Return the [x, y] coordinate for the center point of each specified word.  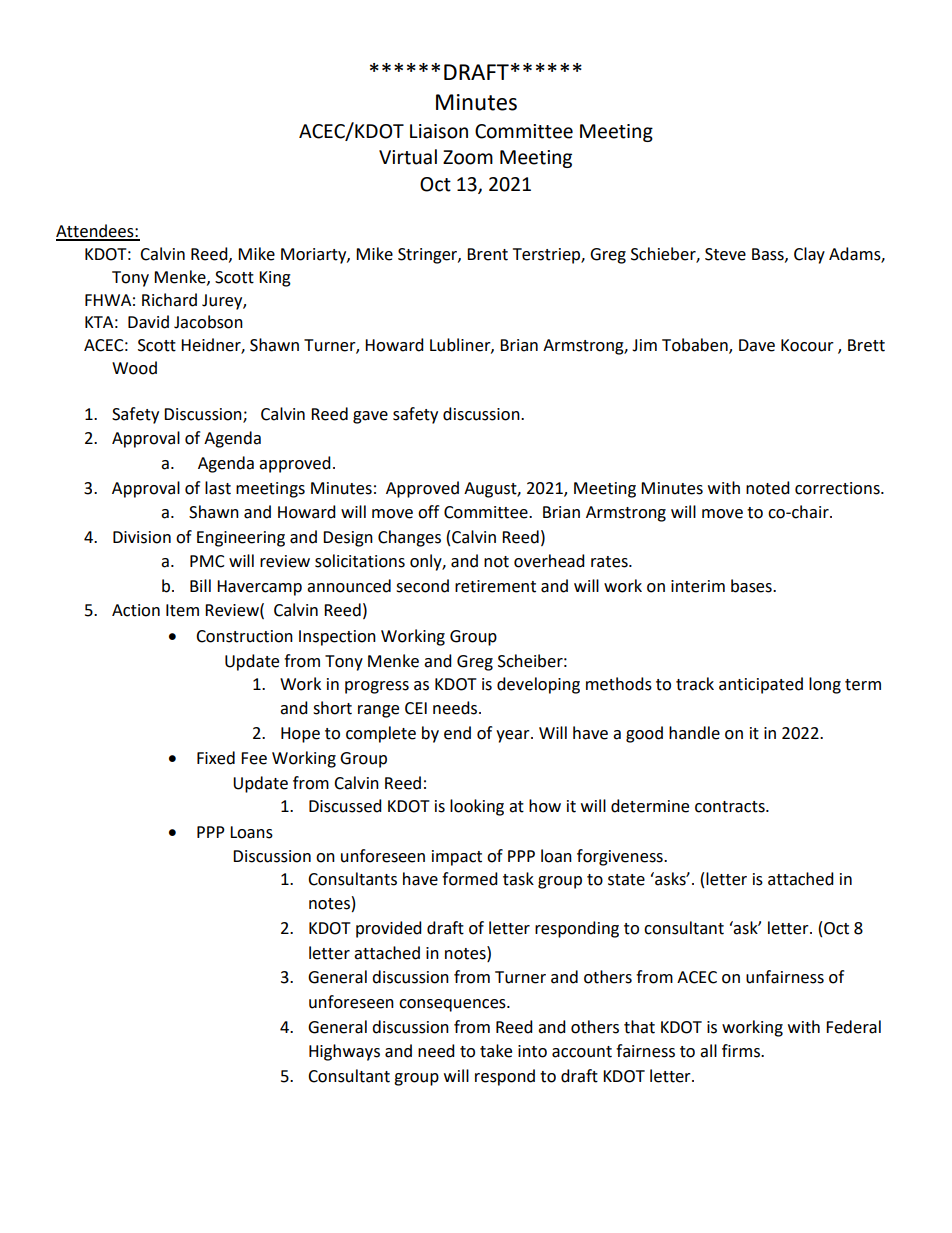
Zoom [468, 157]
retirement [495, 586]
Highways [344, 1052]
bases [752, 586]
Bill [200, 585]
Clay [809, 255]
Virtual [408, 157]
